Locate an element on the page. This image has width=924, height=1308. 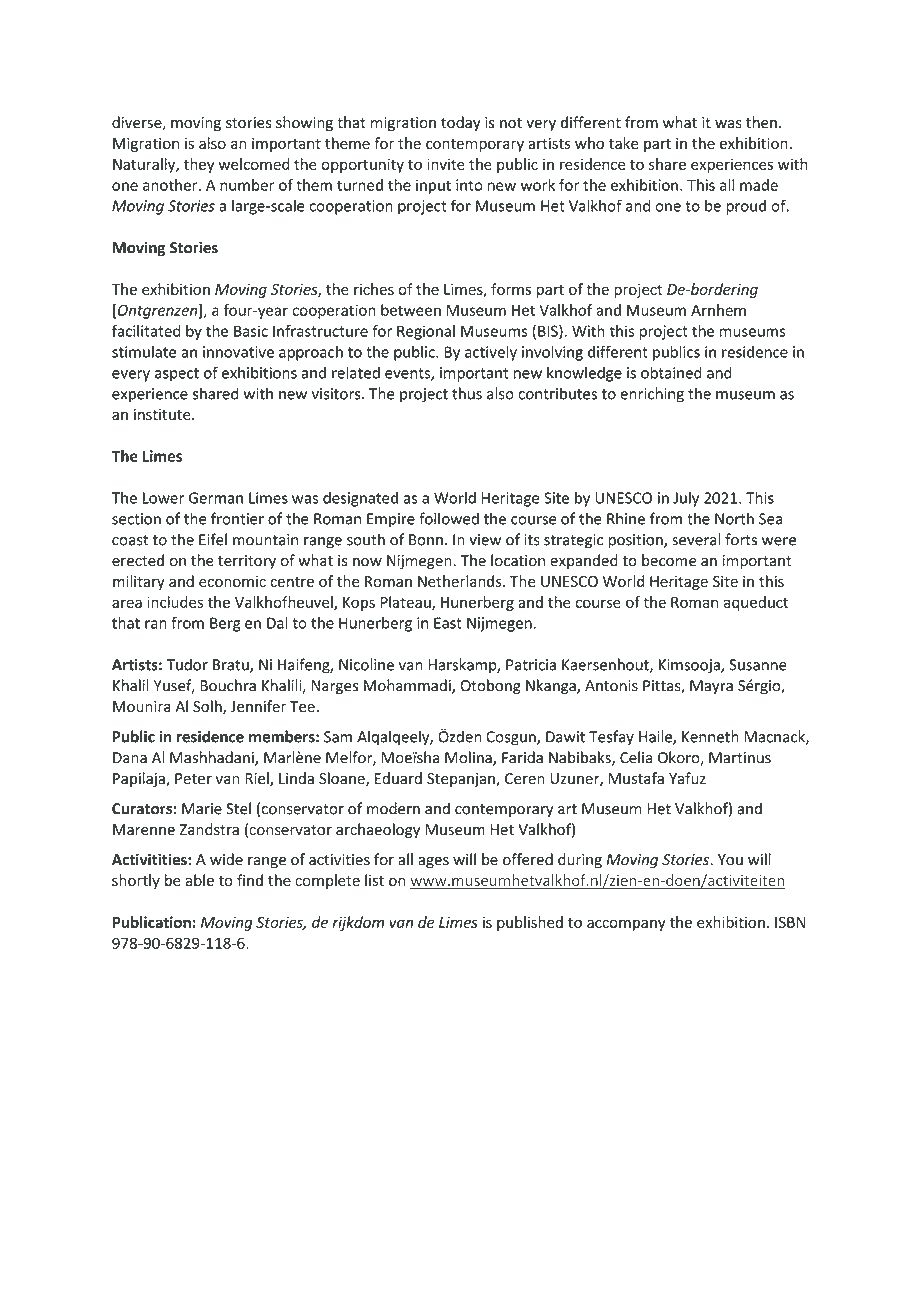
then is located at coordinates (761, 122).
